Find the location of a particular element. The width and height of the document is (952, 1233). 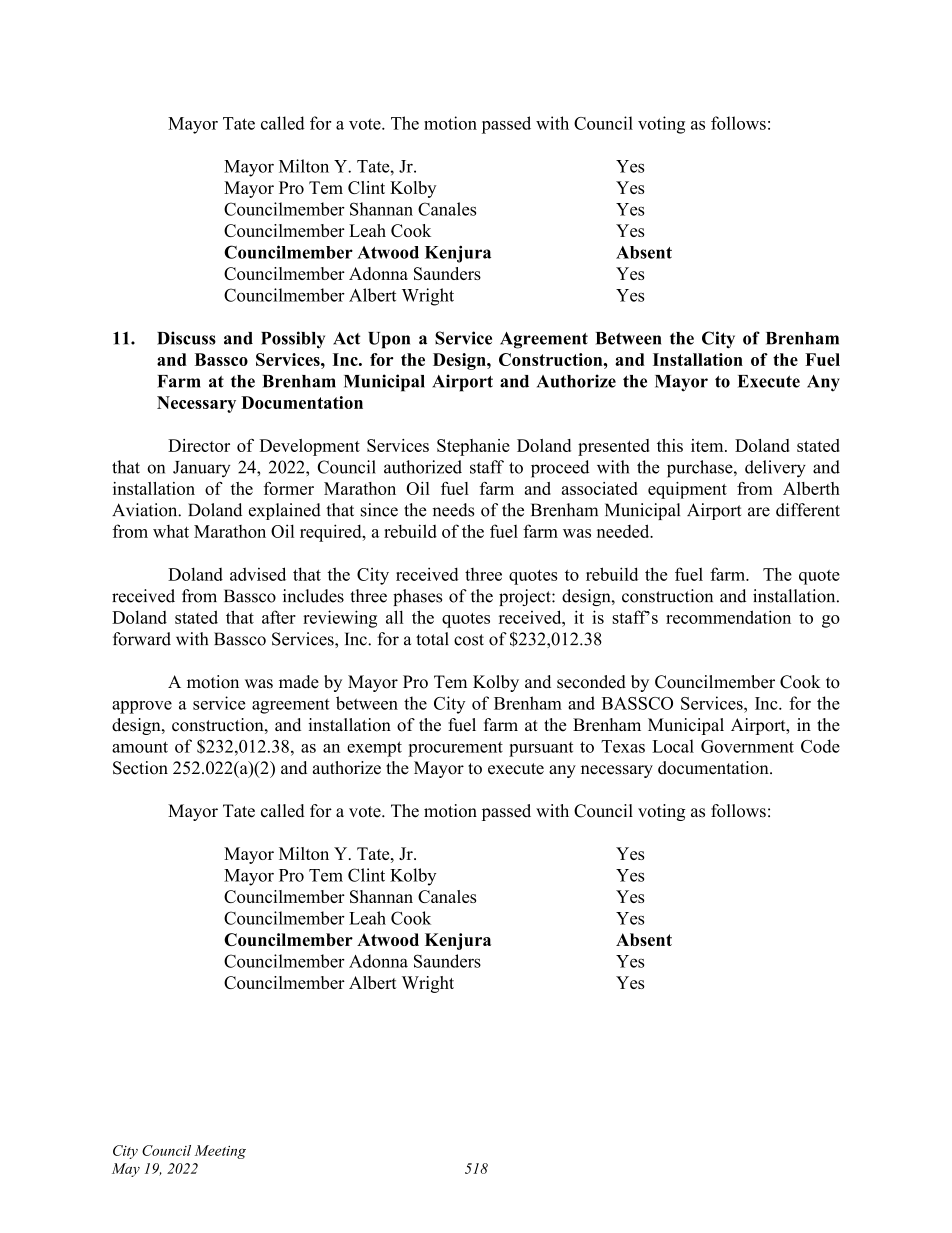

procurement is located at coordinates (455, 749).
